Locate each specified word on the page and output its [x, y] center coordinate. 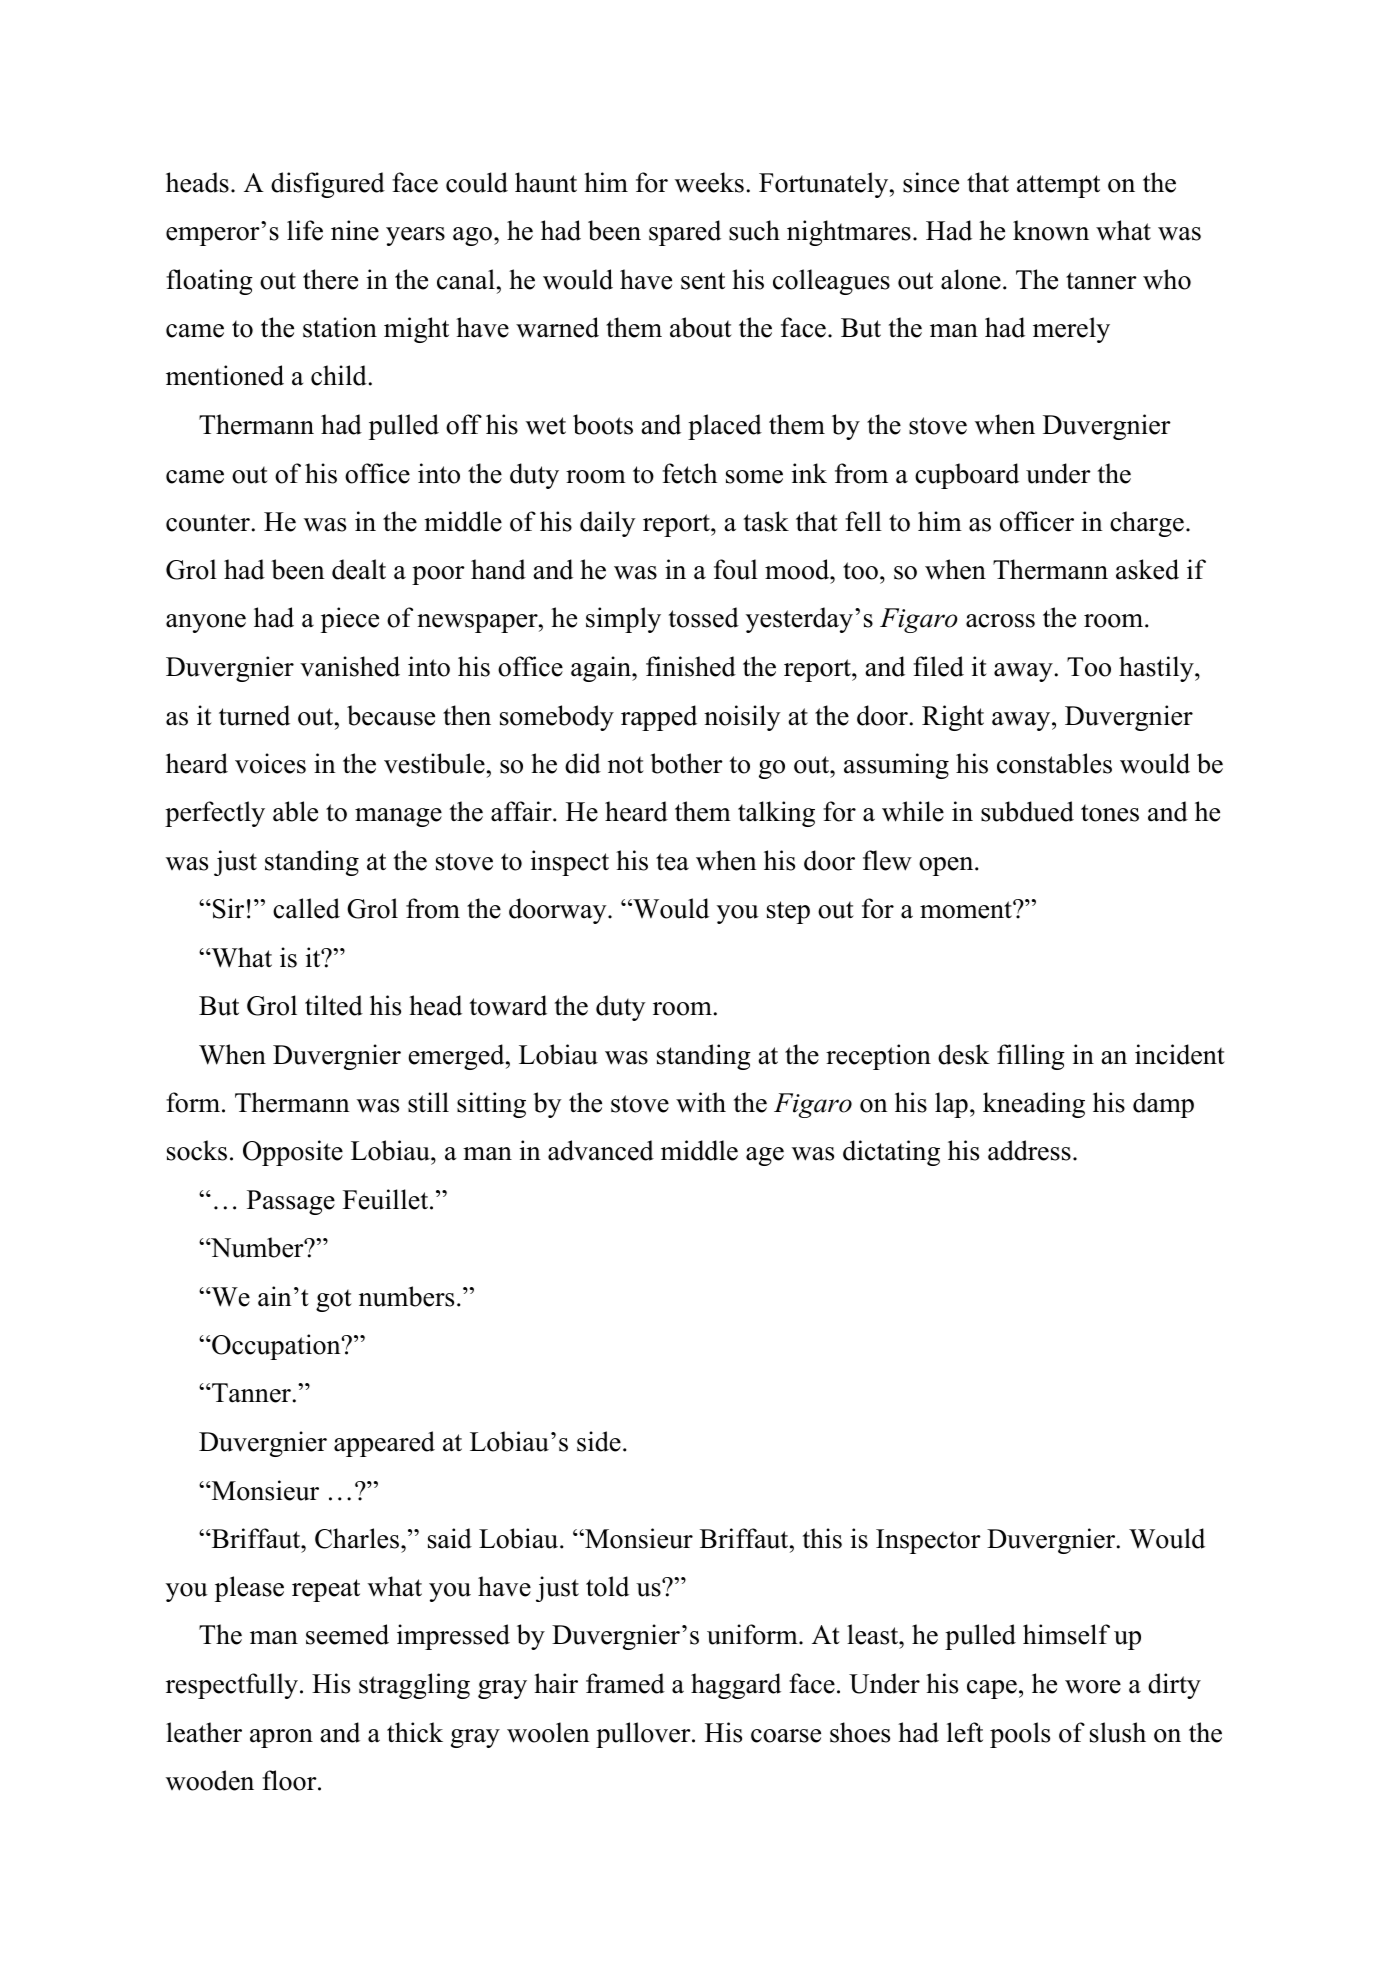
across [1000, 621]
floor [290, 1780]
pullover [644, 1735]
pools [1020, 1735]
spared [685, 233]
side [599, 1441]
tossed [704, 617]
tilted [334, 1005]
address [1029, 1150]
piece [350, 620]
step [788, 912]
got [334, 1300]
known [1051, 230]
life [305, 230]
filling [1031, 1057]
